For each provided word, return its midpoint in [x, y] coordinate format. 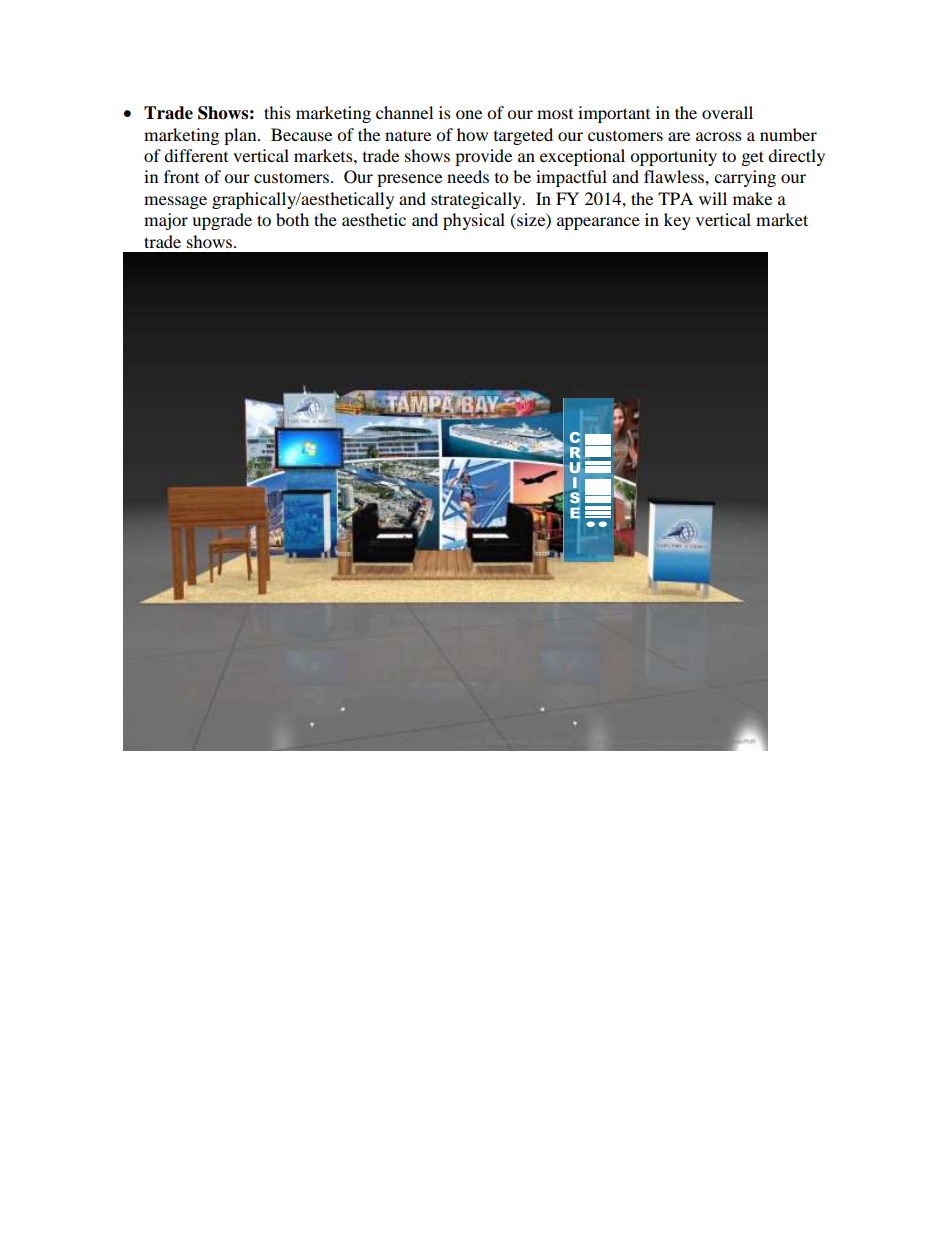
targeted [523, 136]
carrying [745, 178]
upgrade [222, 221]
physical [474, 221]
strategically [477, 200]
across [719, 136]
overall [727, 112]
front [181, 176]
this [277, 112]
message [175, 202]
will [713, 198]
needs [468, 176]
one [469, 114]
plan [241, 136]
